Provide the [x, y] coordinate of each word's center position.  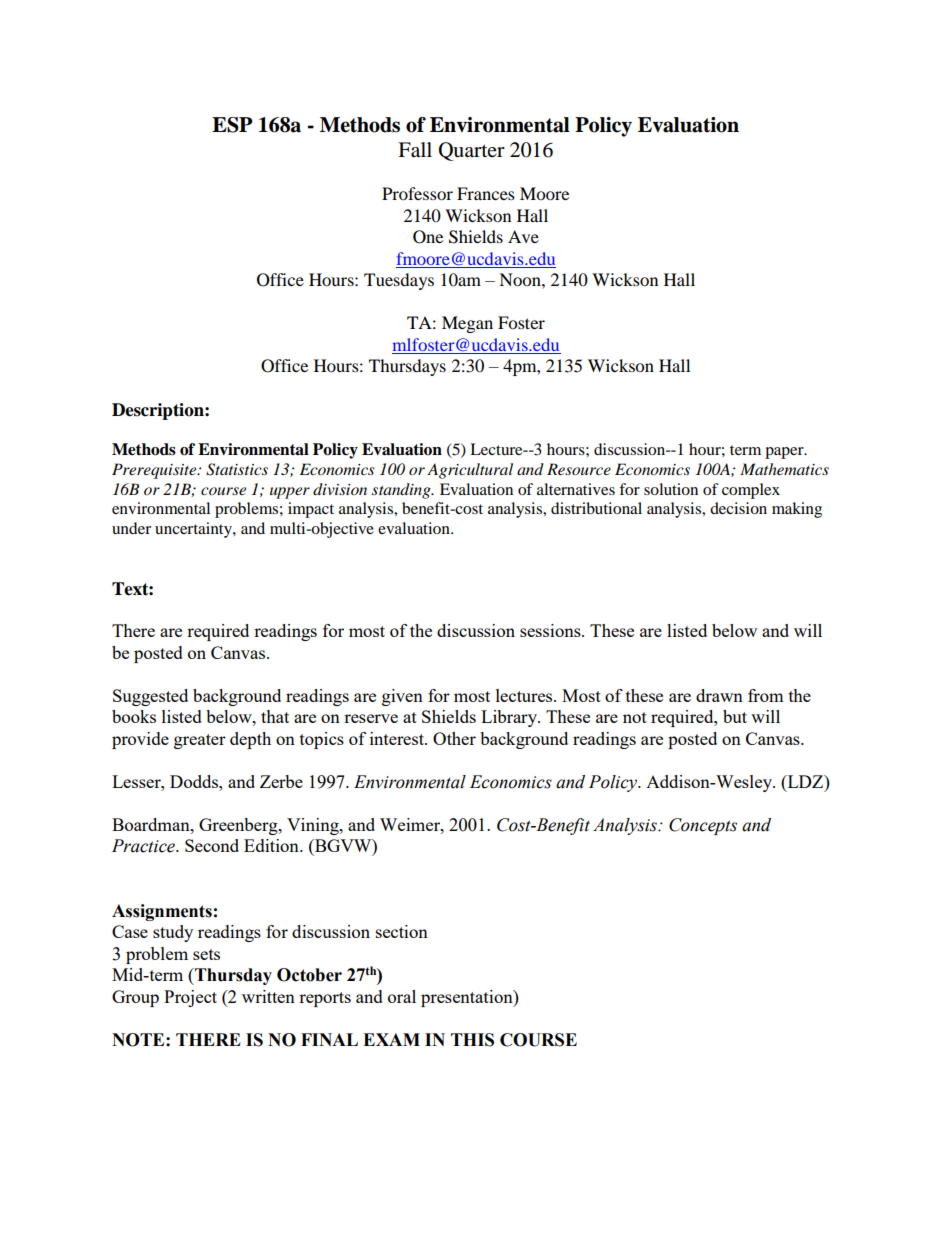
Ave [523, 236]
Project [190, 998]
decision [738, 508]
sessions [551, 630]
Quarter [472, 151]
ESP [232, 125]
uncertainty [194, 530]
